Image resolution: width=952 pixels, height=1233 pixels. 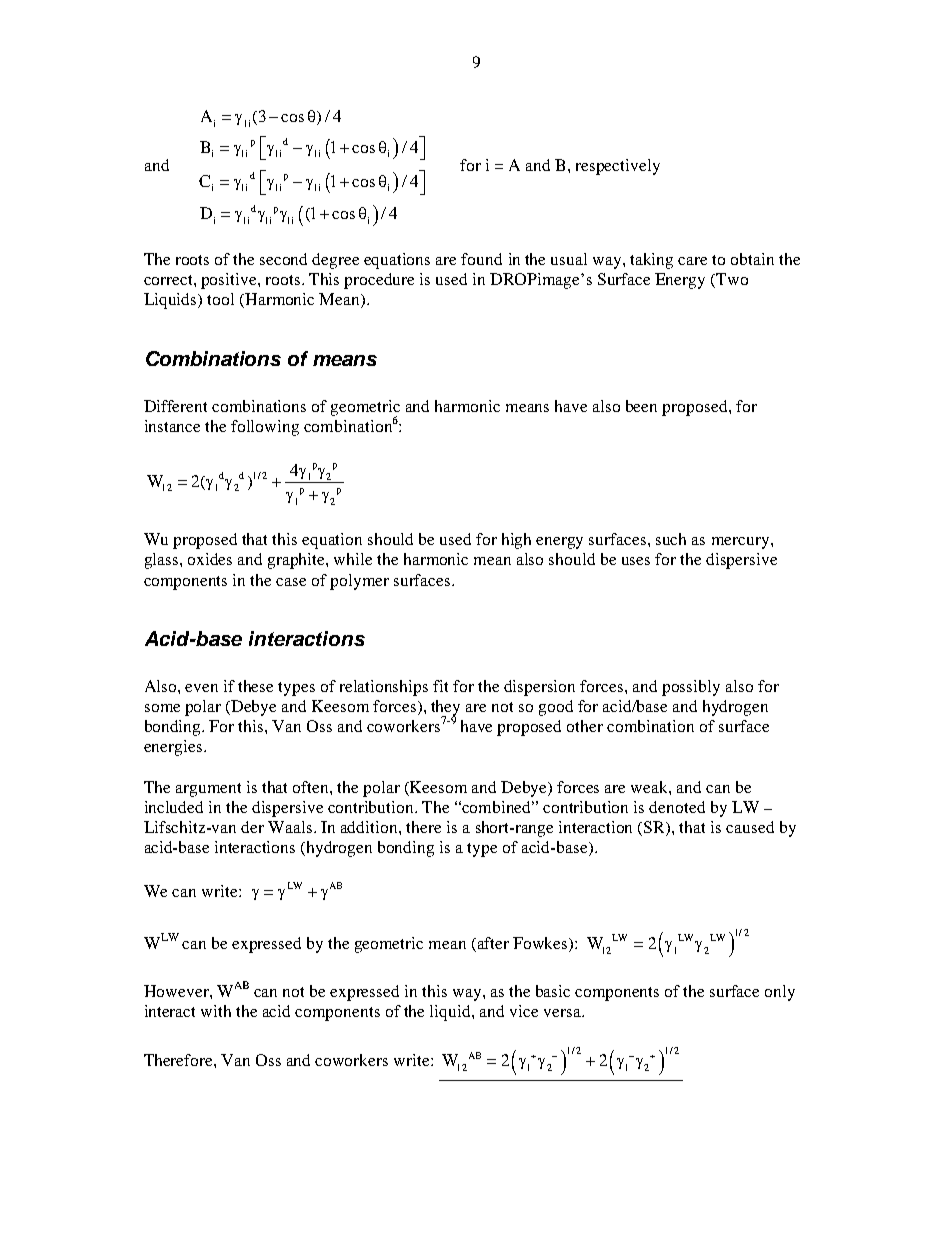 I want to click on found, so click(x=481, y=259).
